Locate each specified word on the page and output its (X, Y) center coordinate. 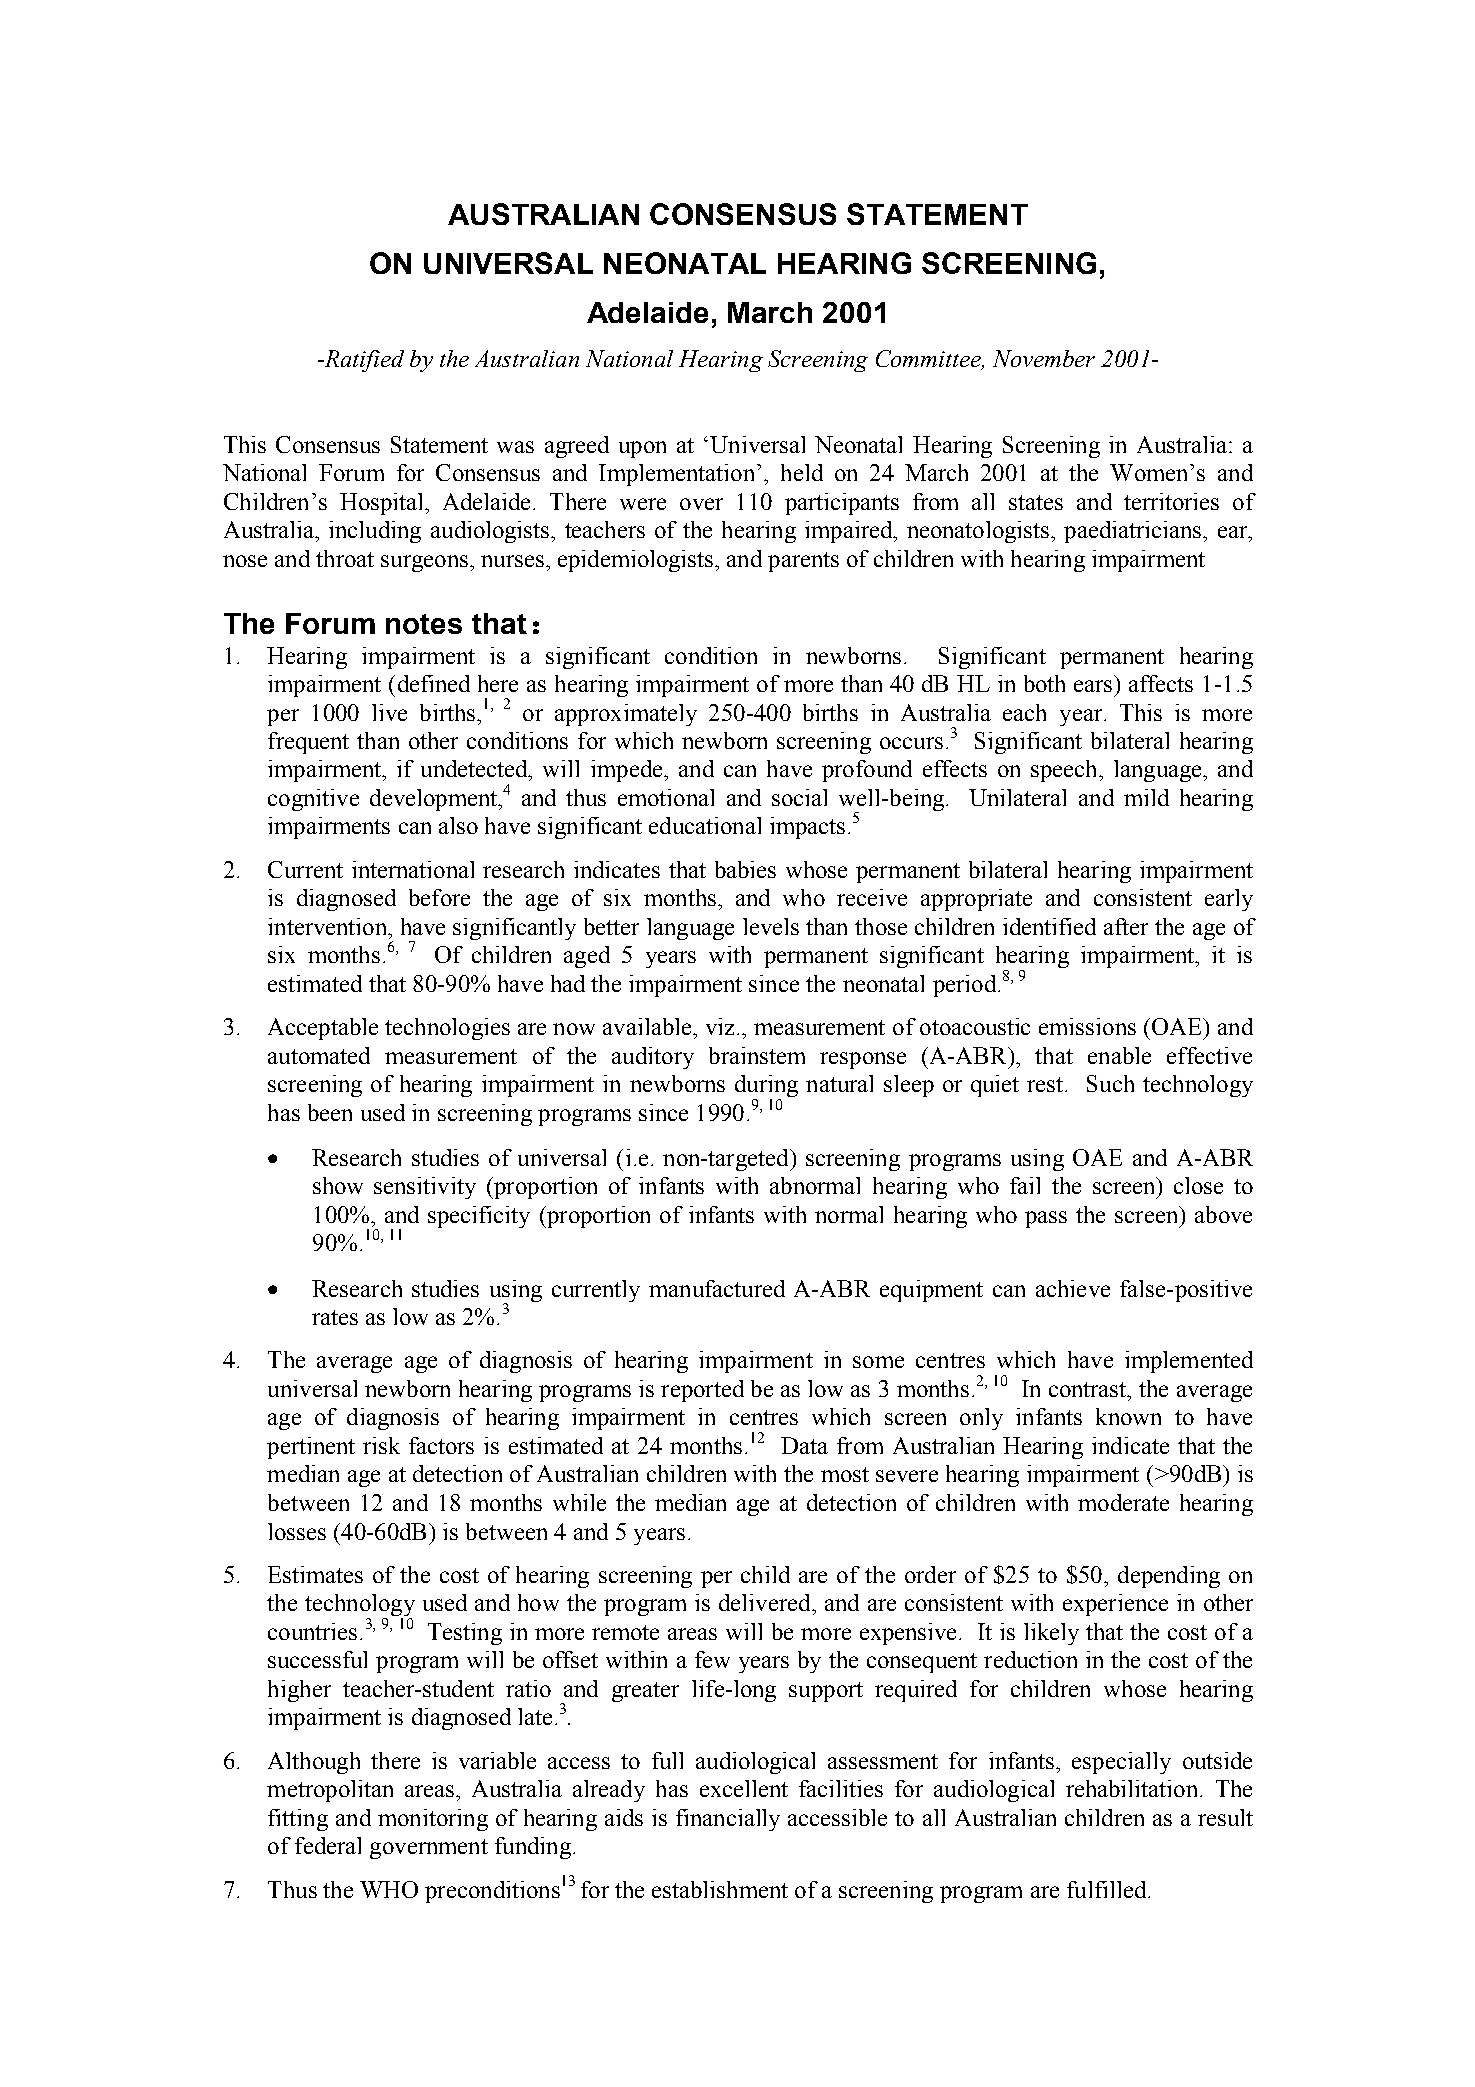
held (802, 472)
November (1044, 358)
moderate (1123, 1502)
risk (381, 1445)
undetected (475, 768)
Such (1110, 1083)
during (766, 1087)
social (799, 797)
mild (1146, 797)
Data (804, 1445)
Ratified (363, 361)
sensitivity (425, 1188)
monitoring (433, 1820)
